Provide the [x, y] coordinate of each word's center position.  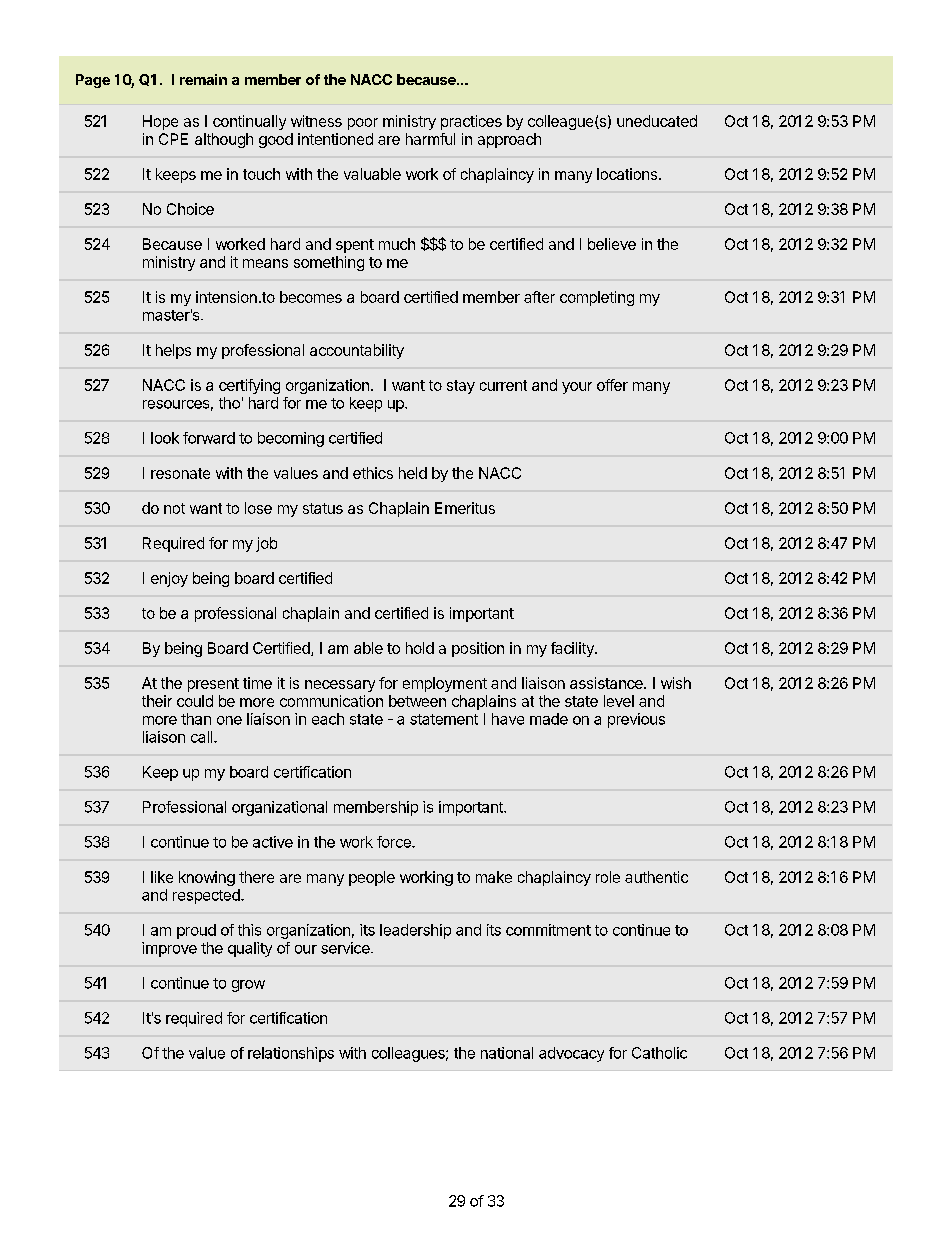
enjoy [169, 579]
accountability [357, 351]
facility [573, 649]
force [395, 842]
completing [597, 298]
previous [636, 720]
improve [169, 949]
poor [363, 124]
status [323, 508]
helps [173, 351]
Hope [160, 122]
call [203, 737]
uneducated [657, 121]
